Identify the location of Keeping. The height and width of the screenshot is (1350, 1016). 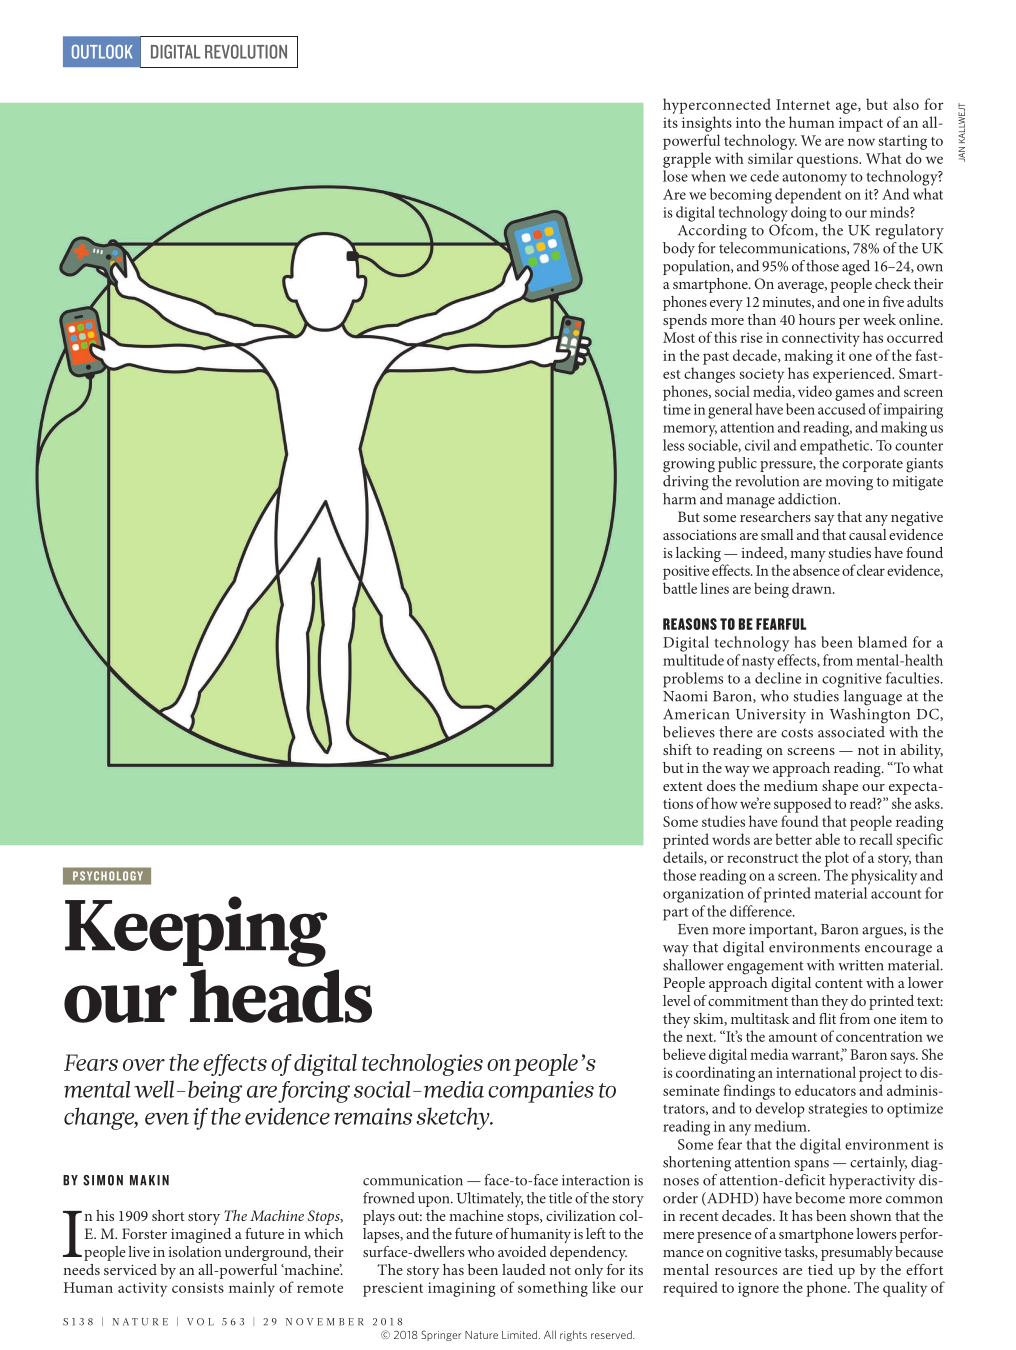
(196, 931).
